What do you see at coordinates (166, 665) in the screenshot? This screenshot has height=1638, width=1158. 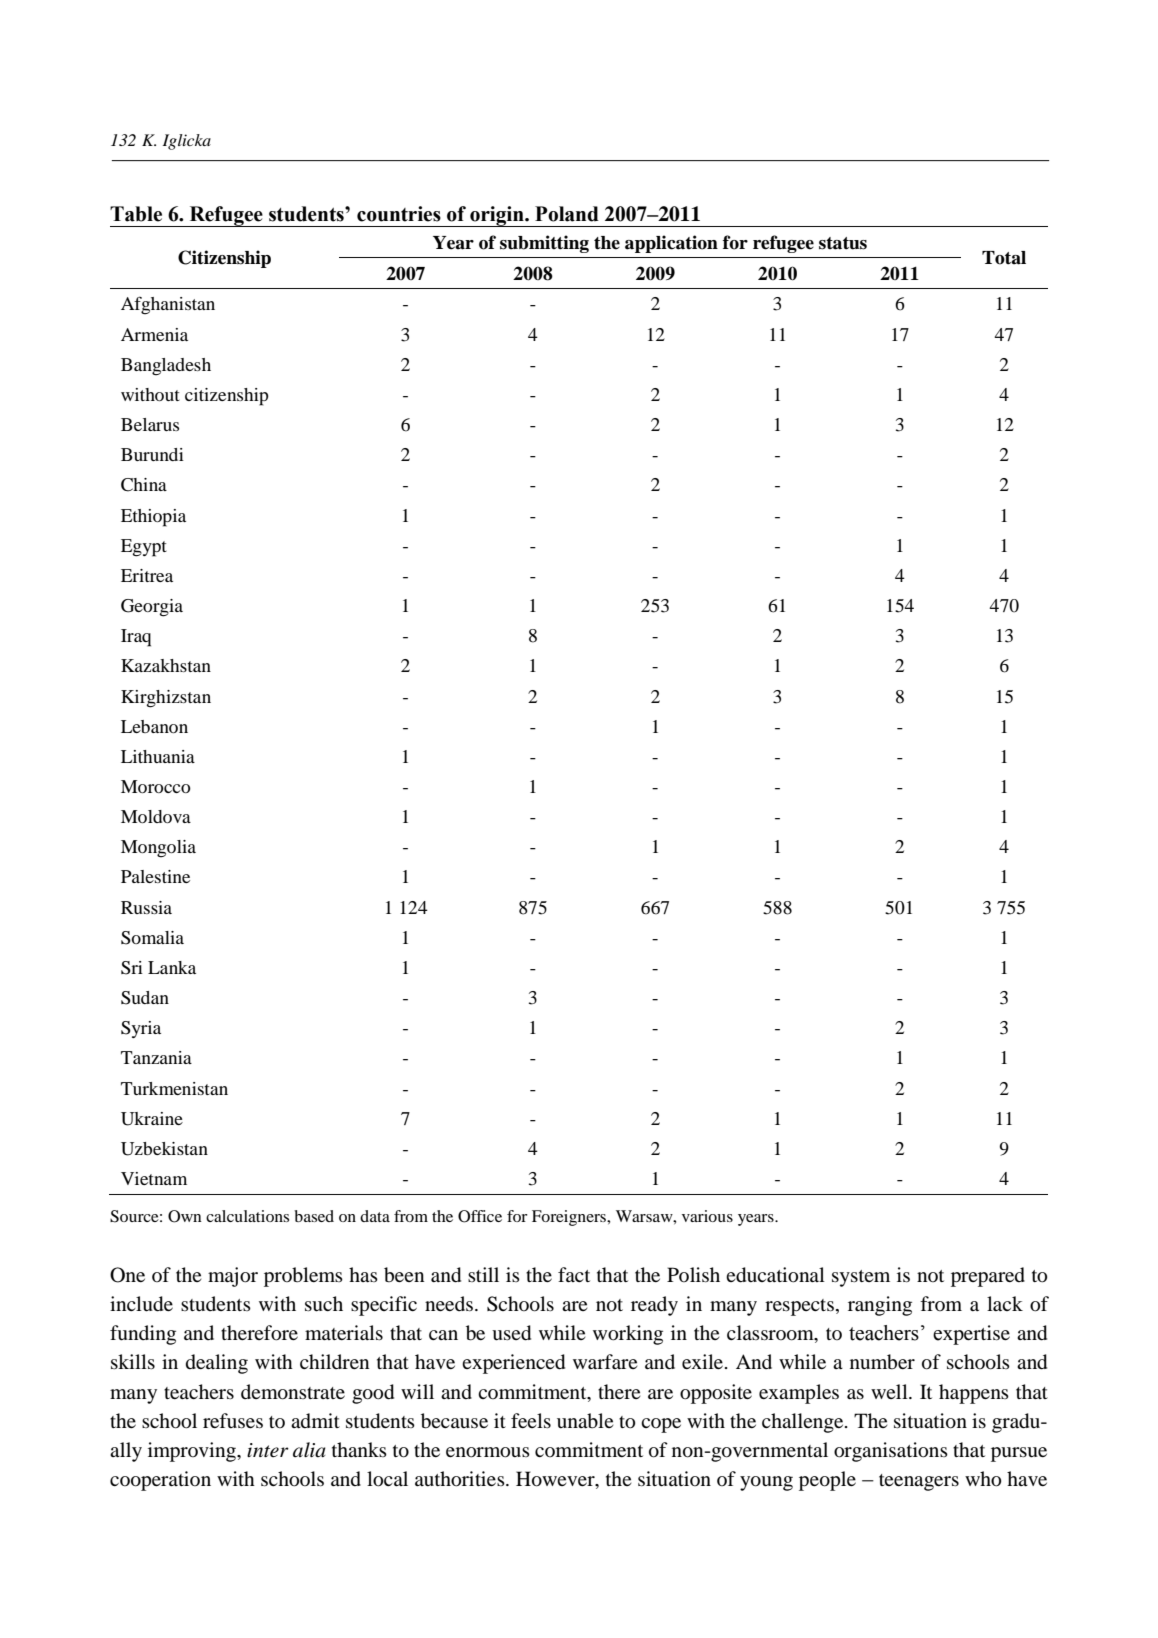 I see `Kazakhstan` at bounding box center [166, 665].
